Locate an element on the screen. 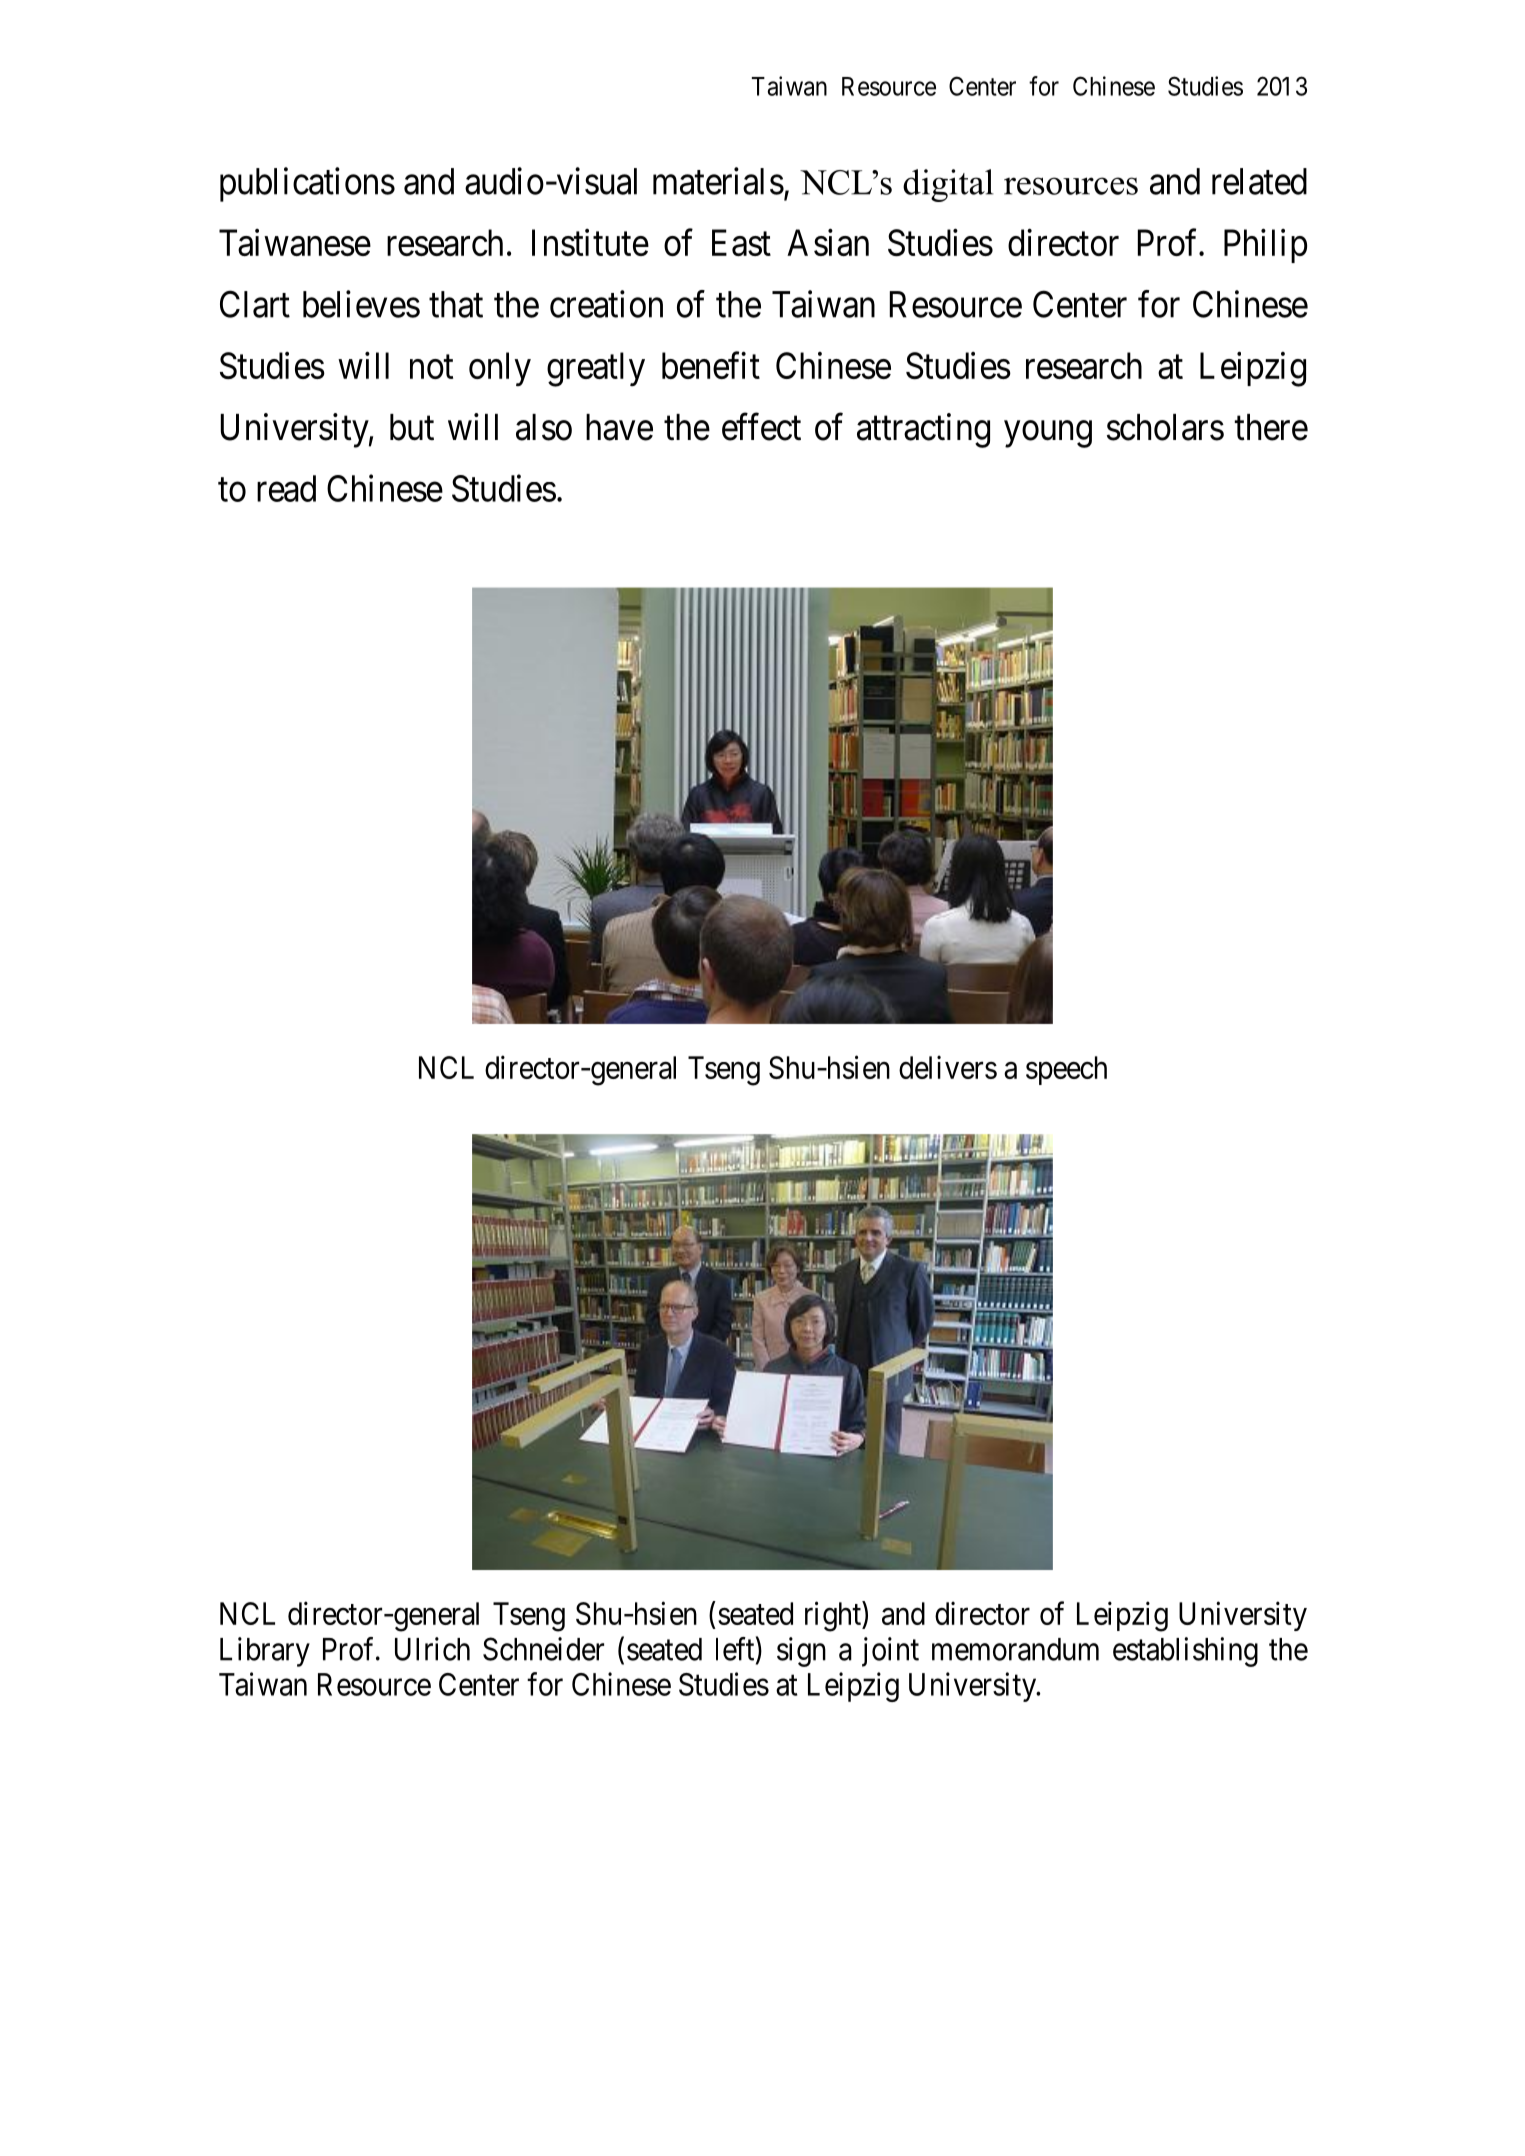  speech is located at coordinates (1066, 1070).
